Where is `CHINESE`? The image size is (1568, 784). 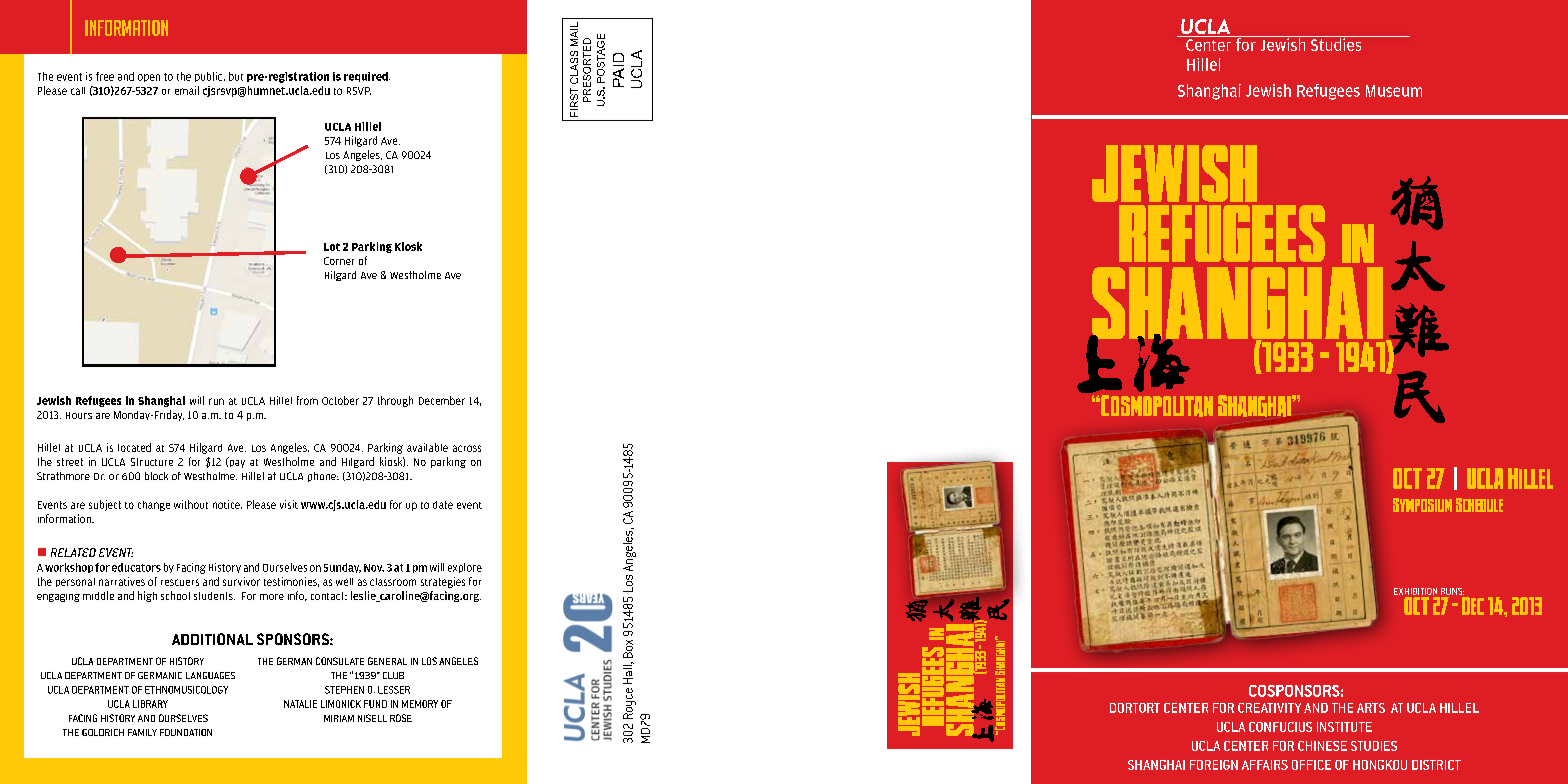
CHINESE is located at coordinates (1322, 746).
